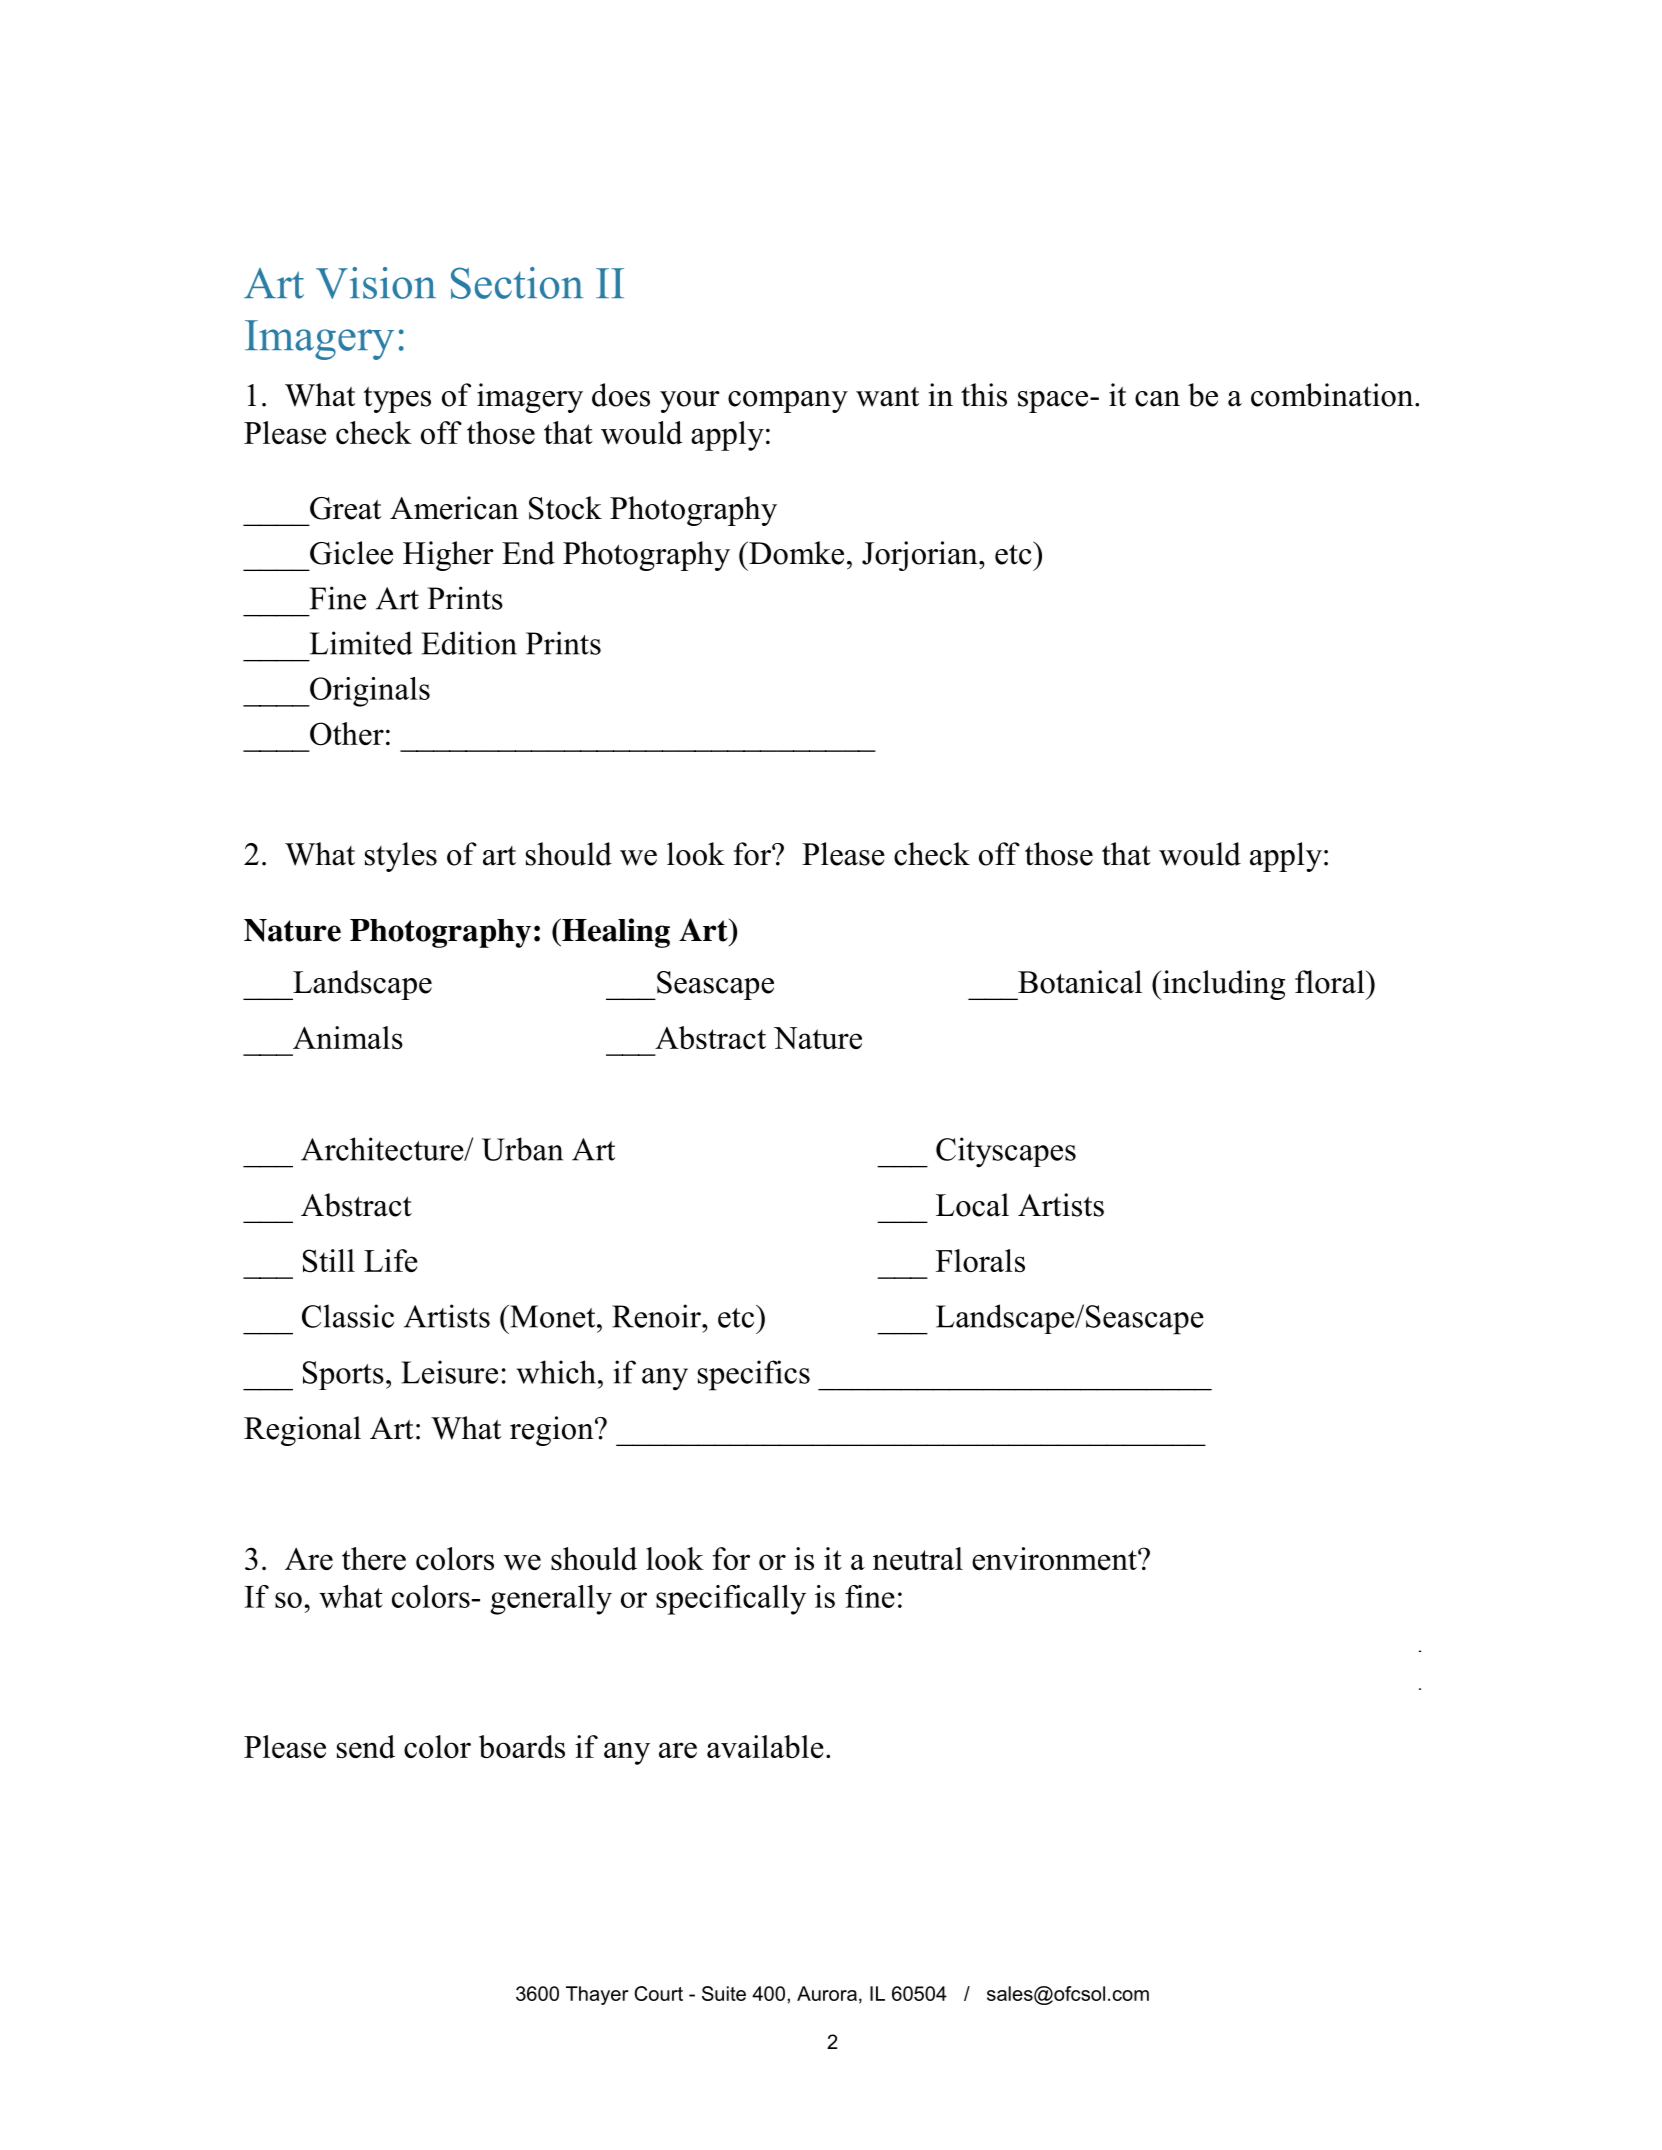 The height and width of the image is (2150, 1662). Describe the element at coordinates (1006, 1152) in the image. I see `Cityscapes` at that location.
